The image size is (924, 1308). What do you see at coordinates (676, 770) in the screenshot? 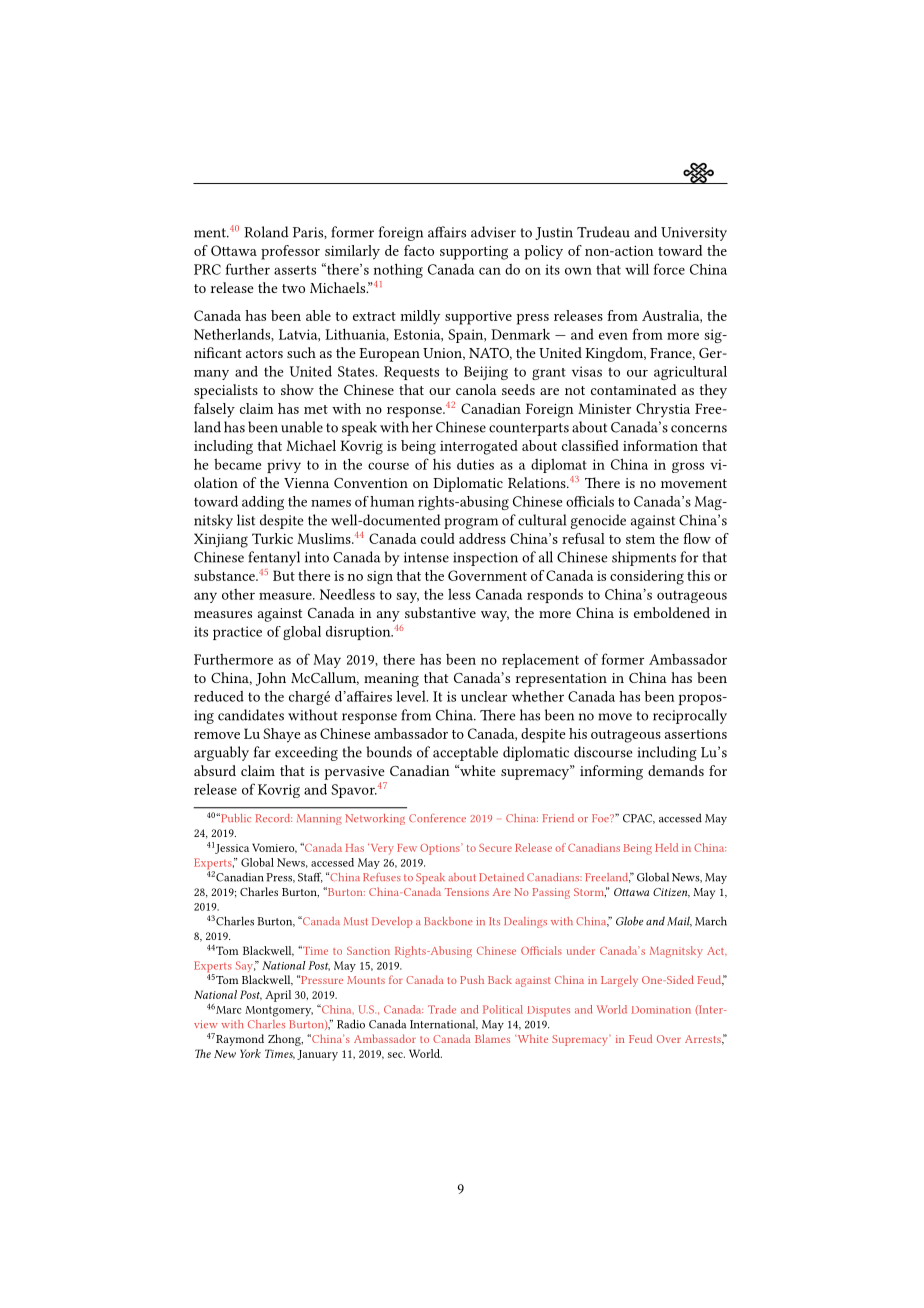
I see `demands` at bounding box center [676, 770].
